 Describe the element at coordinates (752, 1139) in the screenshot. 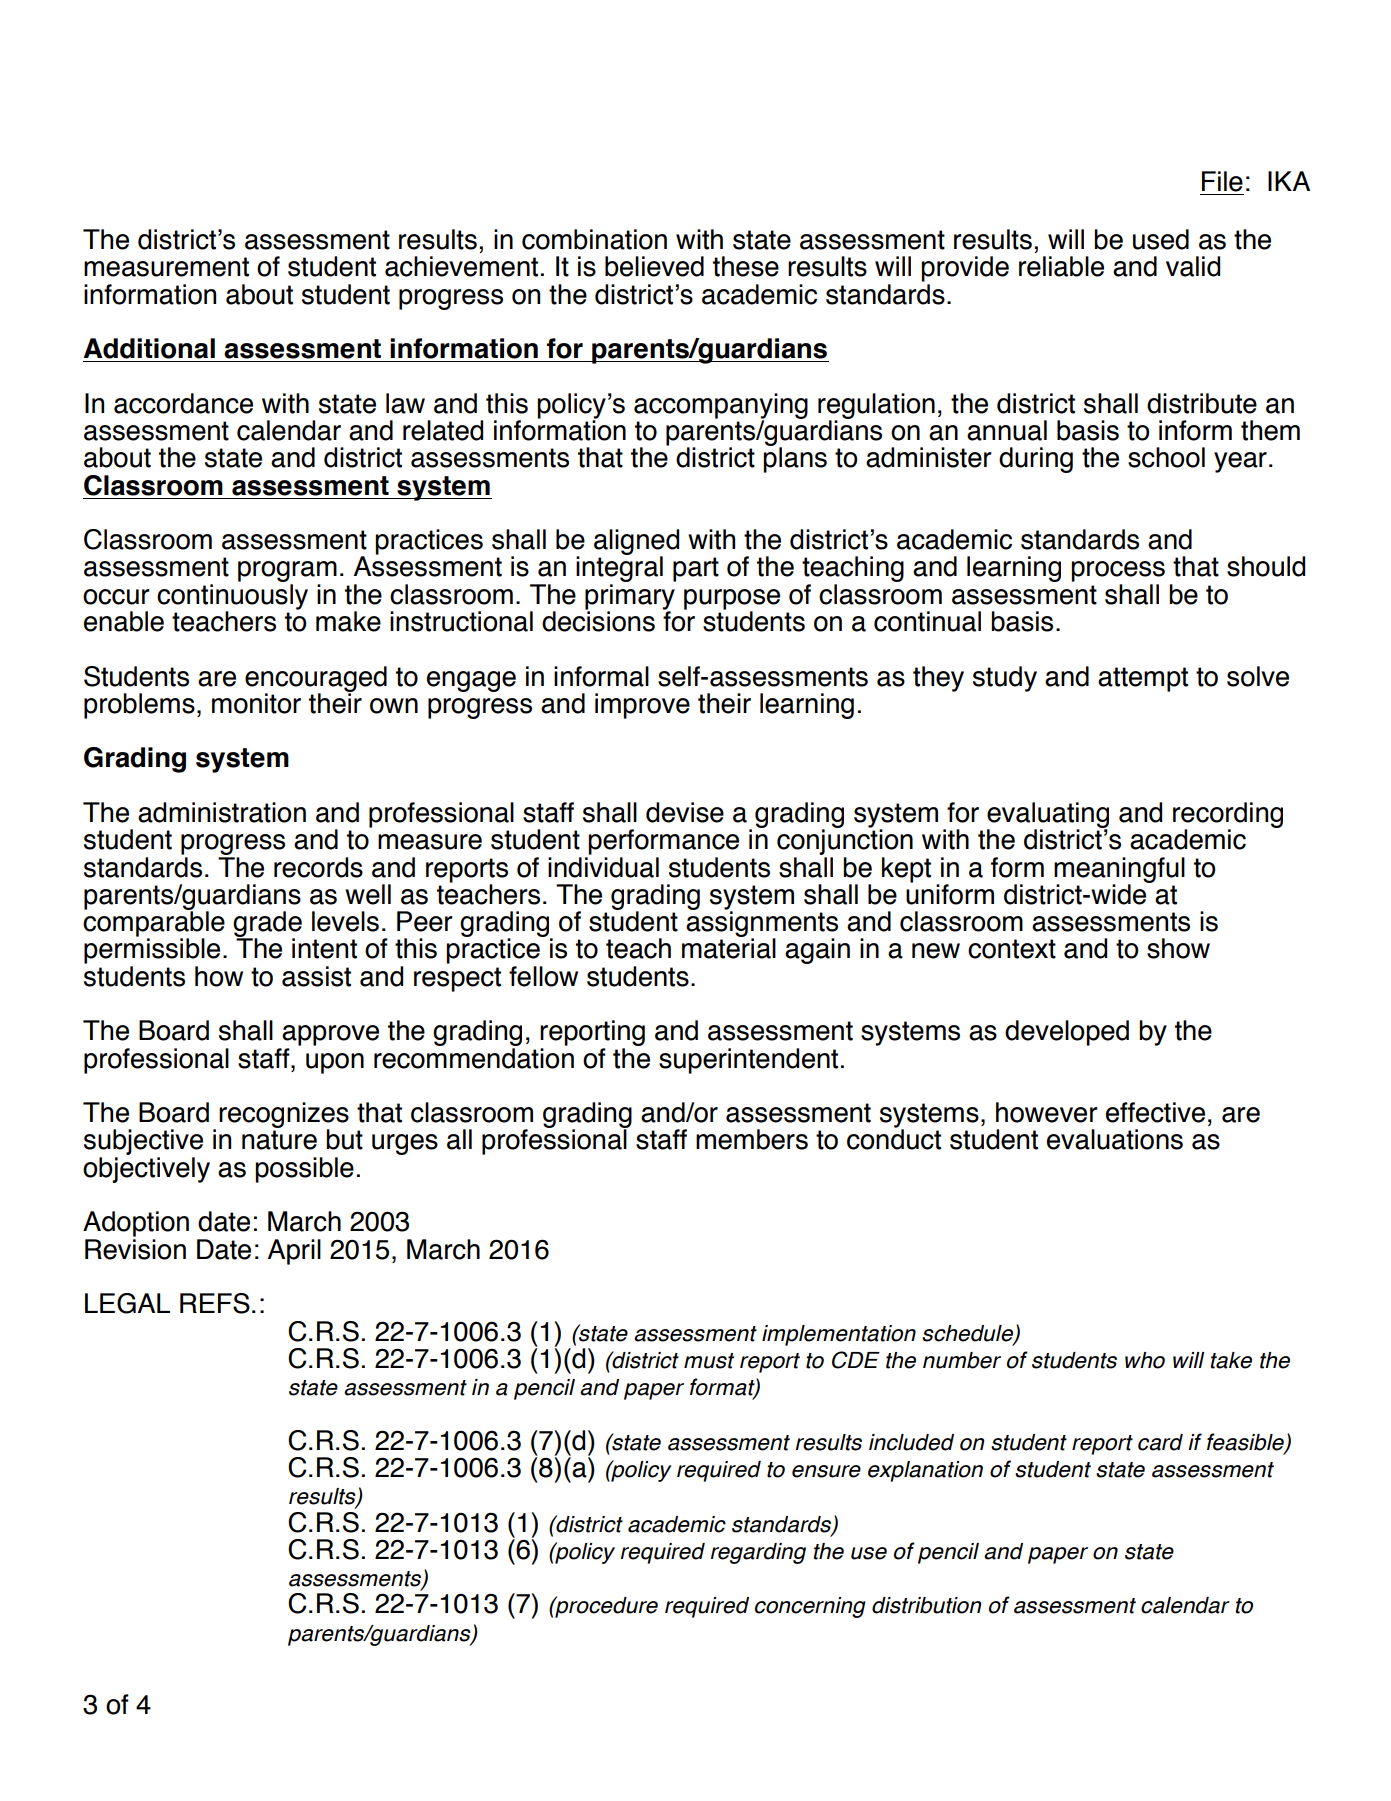

I see `members` at that location.
